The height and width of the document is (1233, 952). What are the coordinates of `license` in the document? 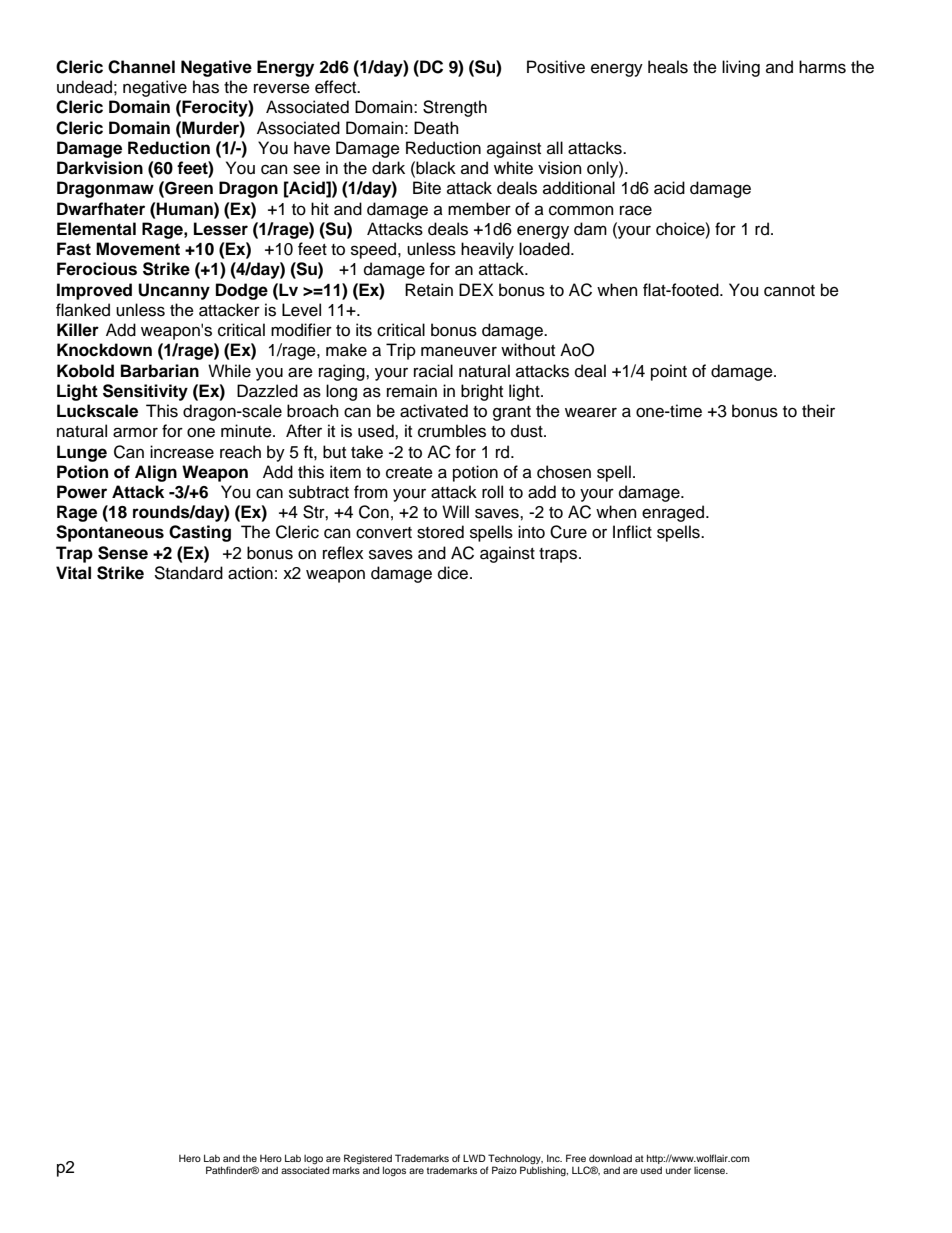 It's located at (711, 1170).
